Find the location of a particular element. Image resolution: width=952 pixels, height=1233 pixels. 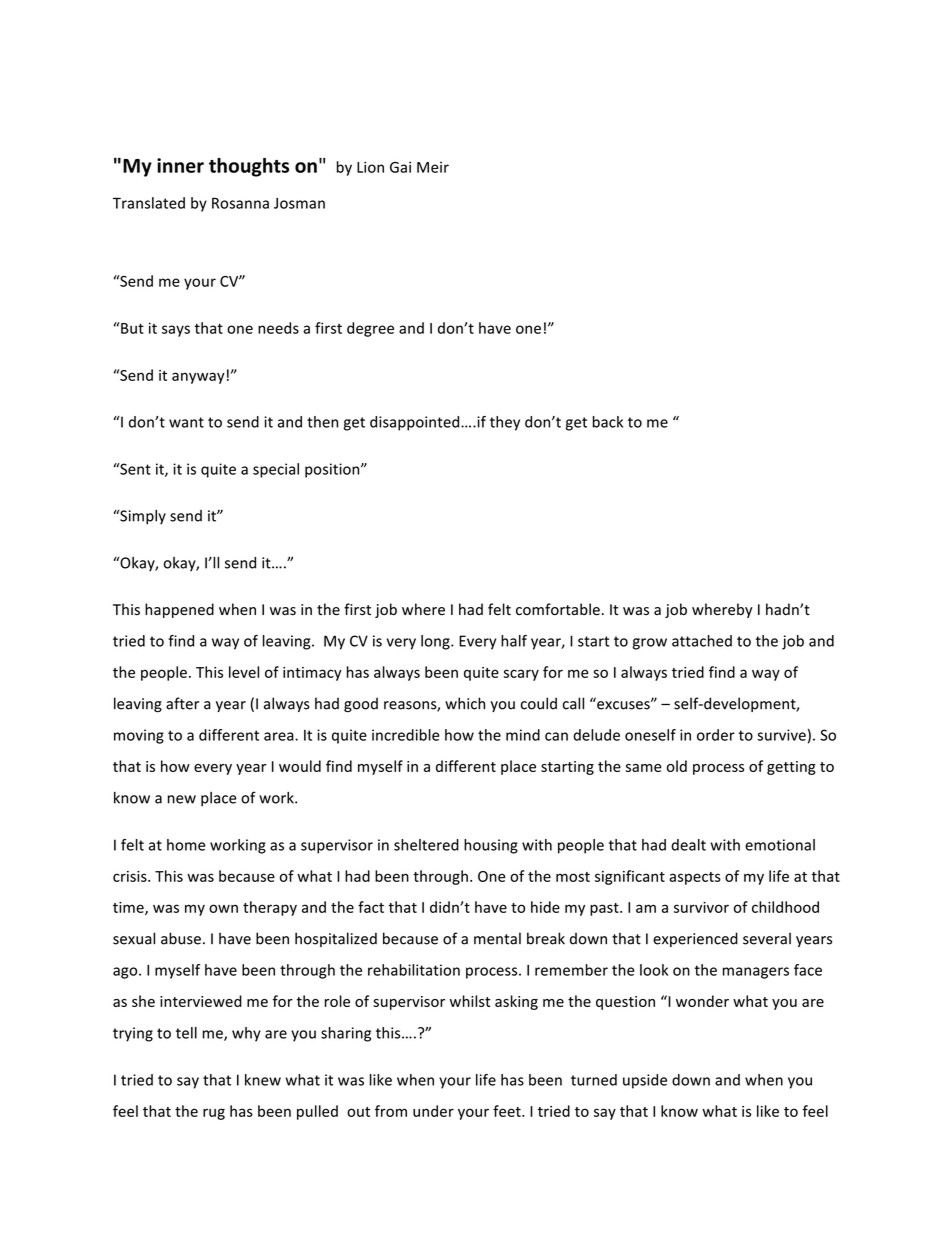

under is located at coordinates (433, 1111).
